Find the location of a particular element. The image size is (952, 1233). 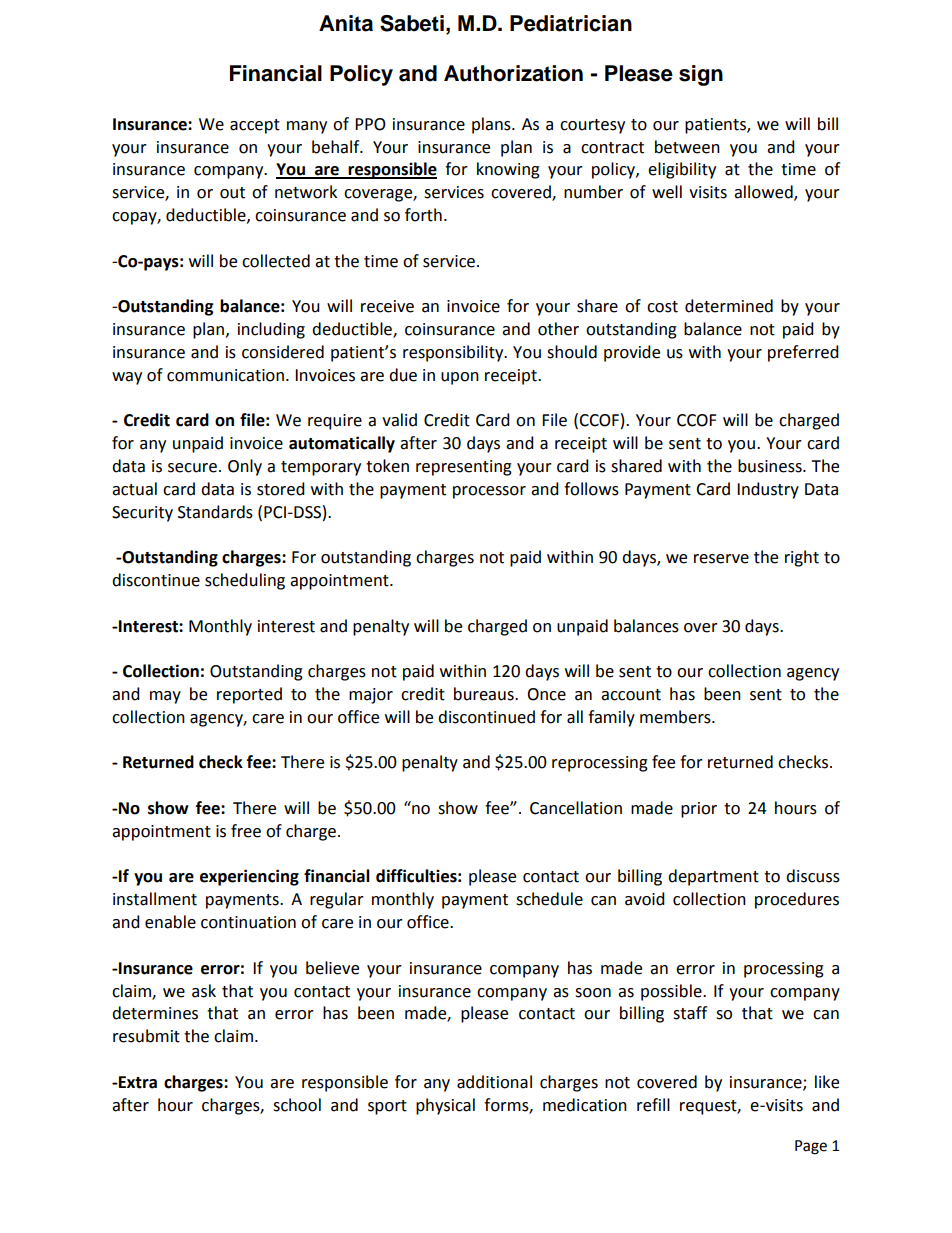

determined is located at coordinates (729, 306).
